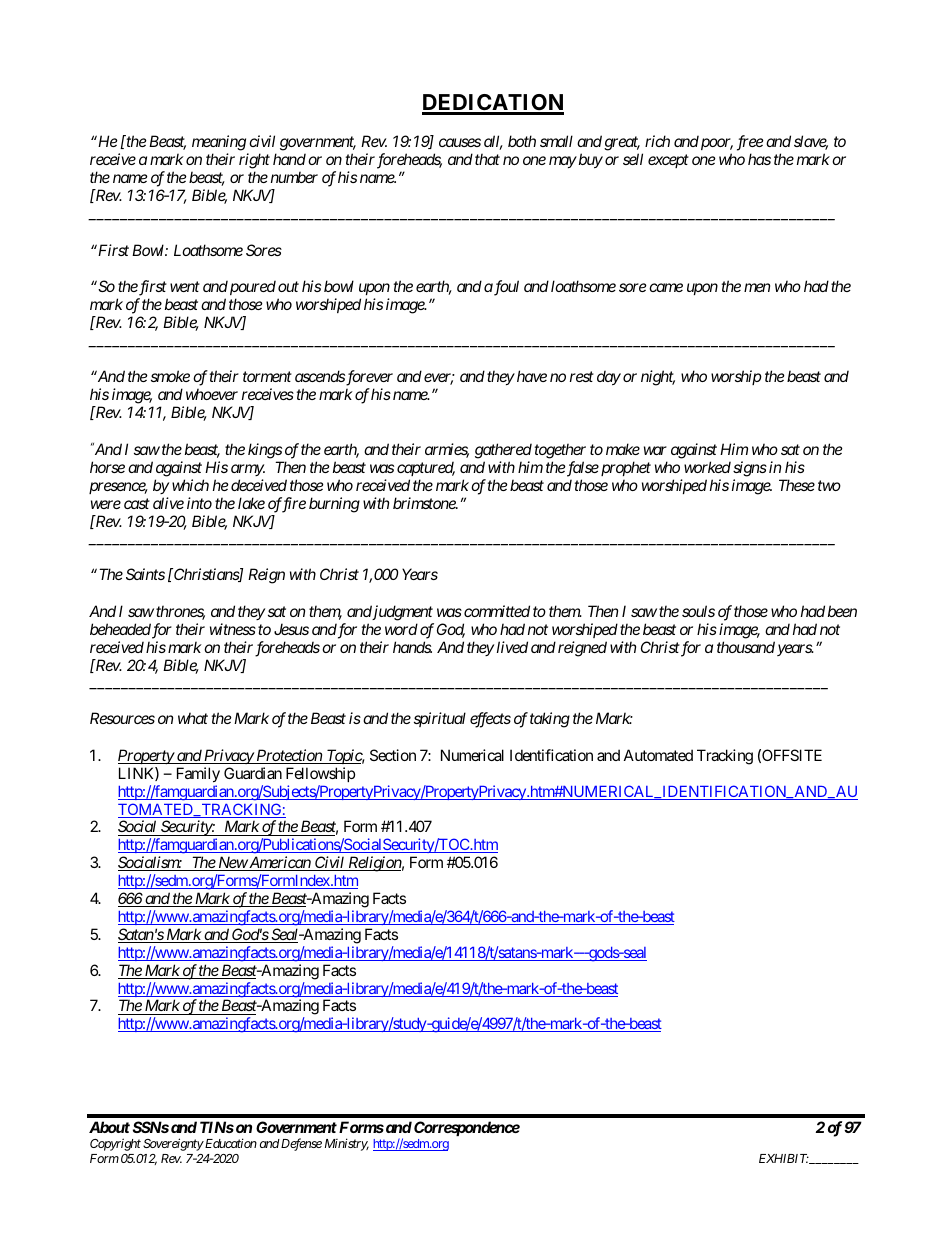 Image resolution: width=952 pixels, height=1233 pixels. What do you see at coordinates (550, 720) in the page?
I see `taking` at bounding box center [550, 720].
